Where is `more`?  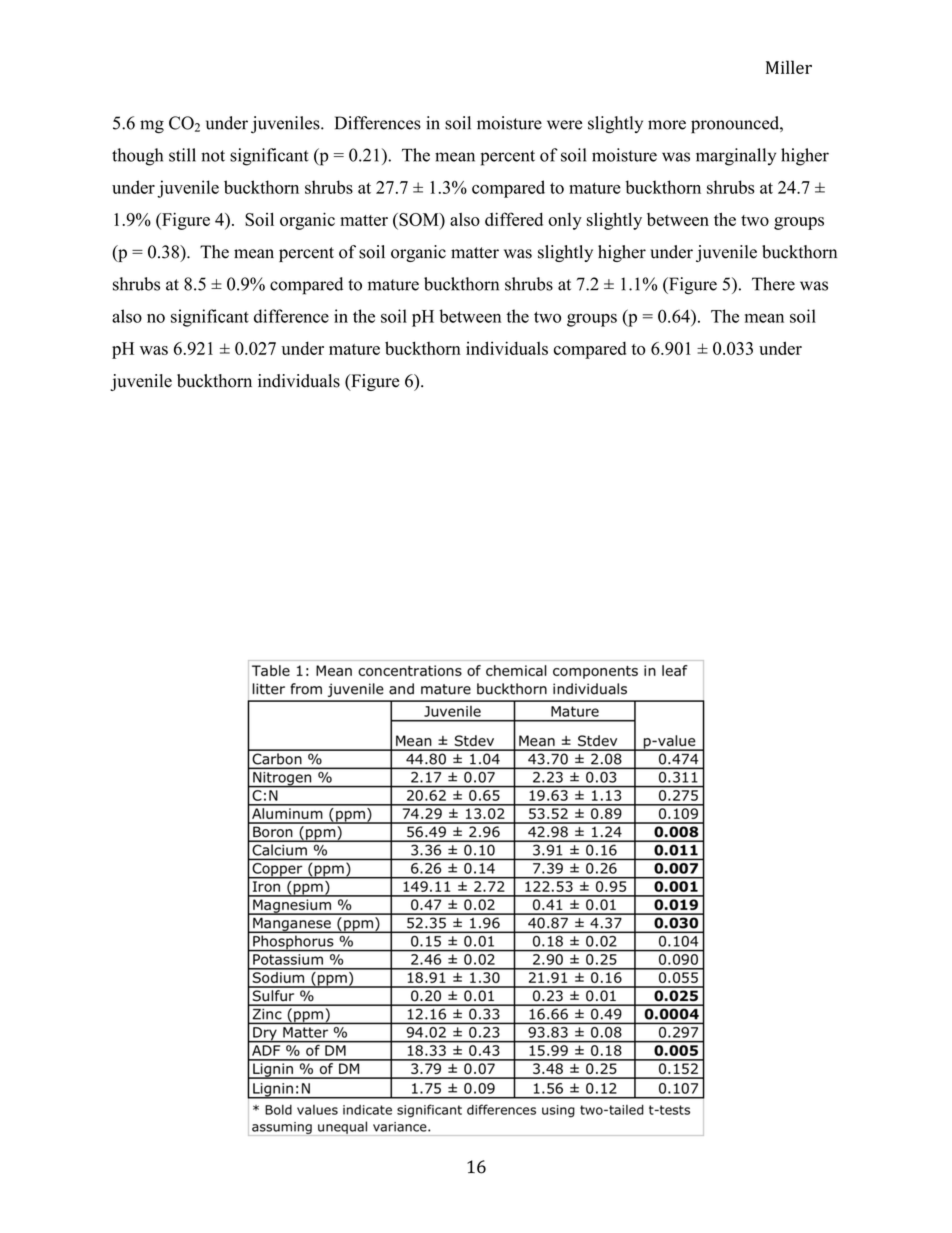 more is located at coordinates (667, 125).
